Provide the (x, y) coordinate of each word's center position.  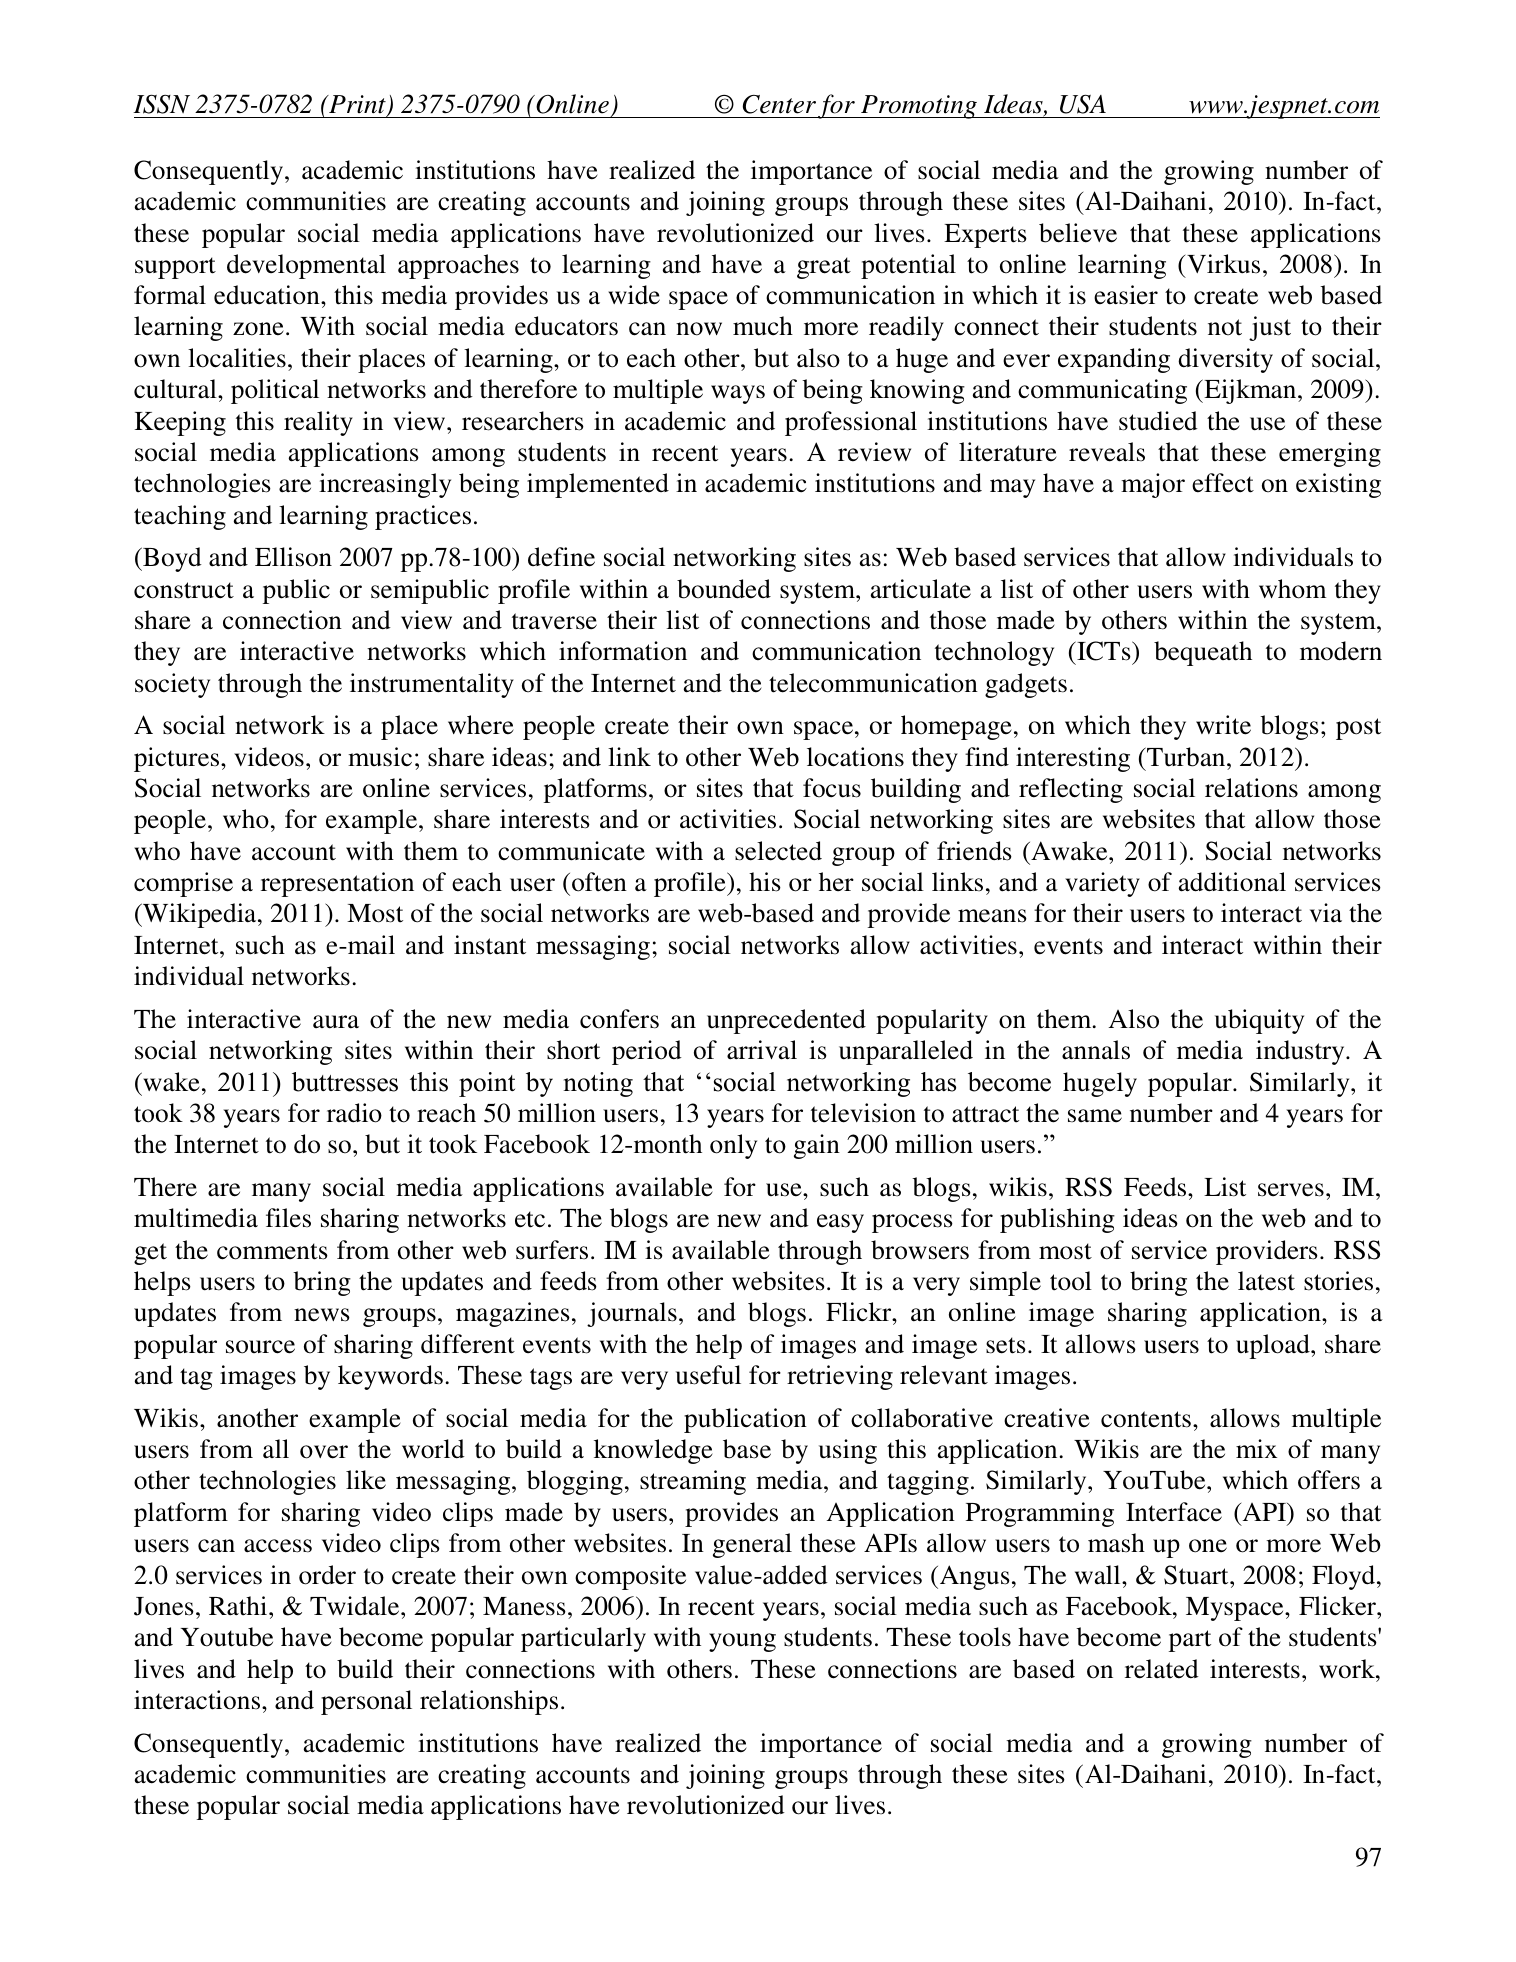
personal (366, 1702)
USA (1083, 104)
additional (1232, 882)
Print (357, 106)
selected (778, 851)
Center (779, 104)
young (742, 1642)
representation (337, 884)
